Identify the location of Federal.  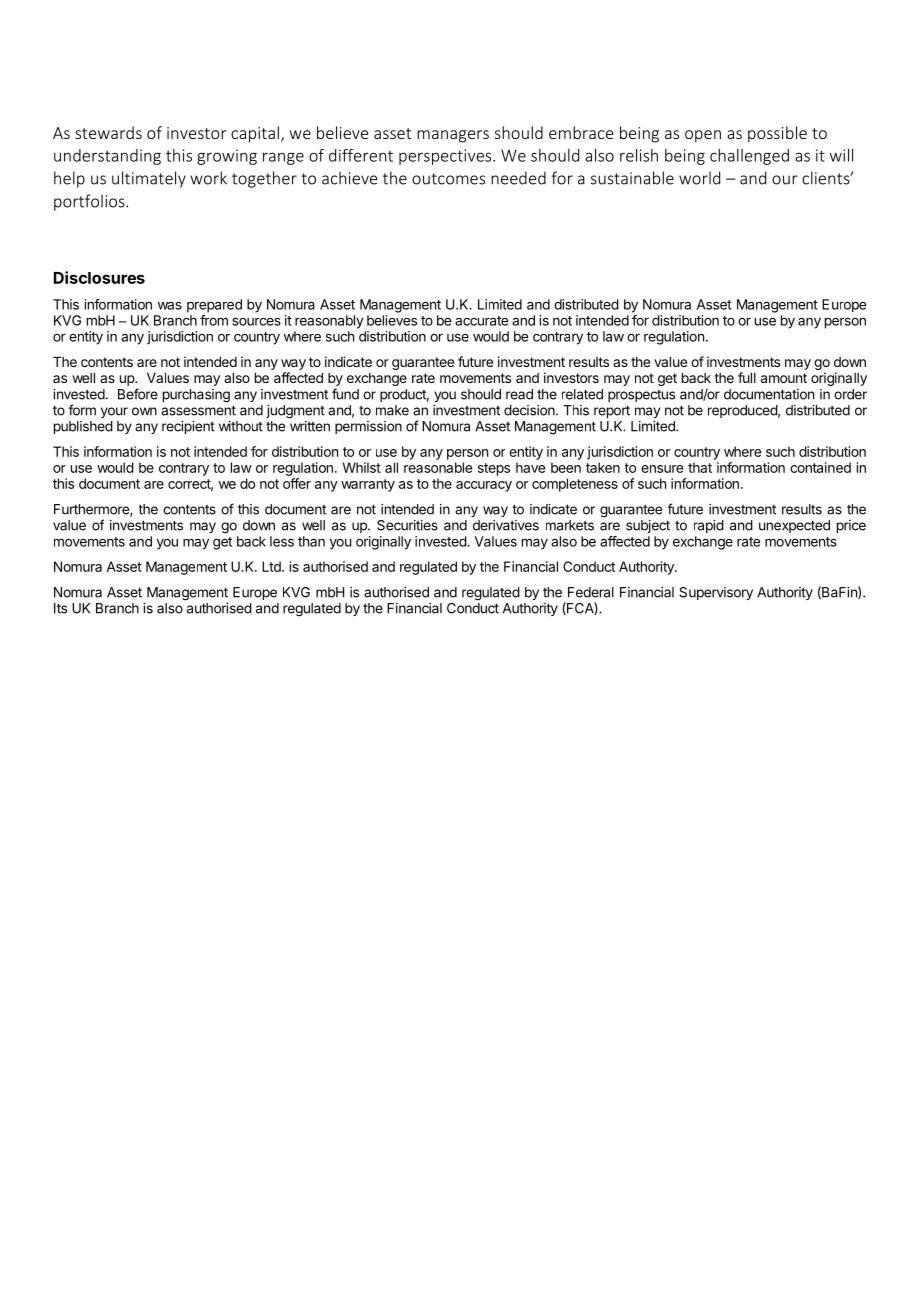
(591, 592).
